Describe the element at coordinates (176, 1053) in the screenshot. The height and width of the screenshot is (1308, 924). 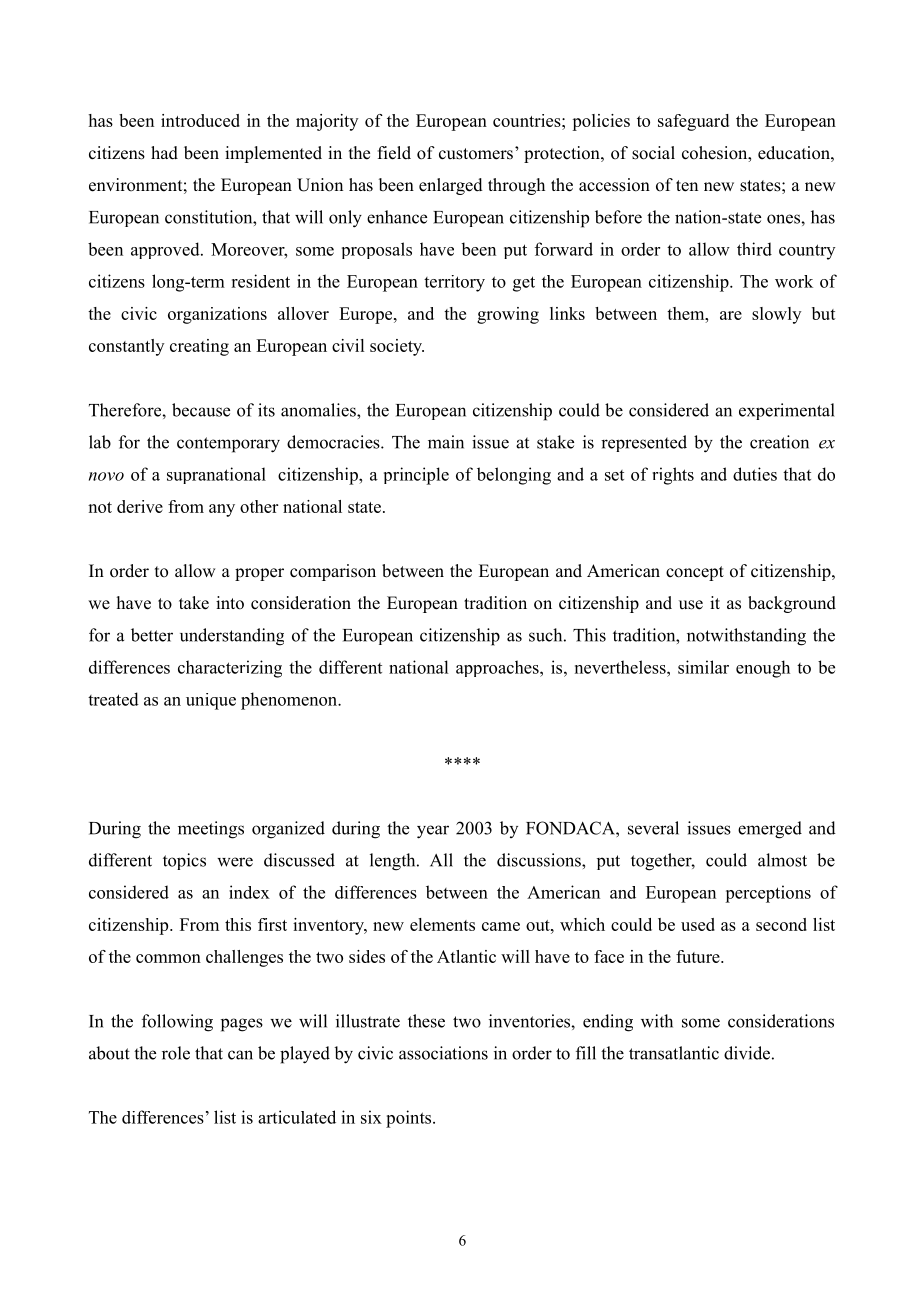
I see `role` at that location.
